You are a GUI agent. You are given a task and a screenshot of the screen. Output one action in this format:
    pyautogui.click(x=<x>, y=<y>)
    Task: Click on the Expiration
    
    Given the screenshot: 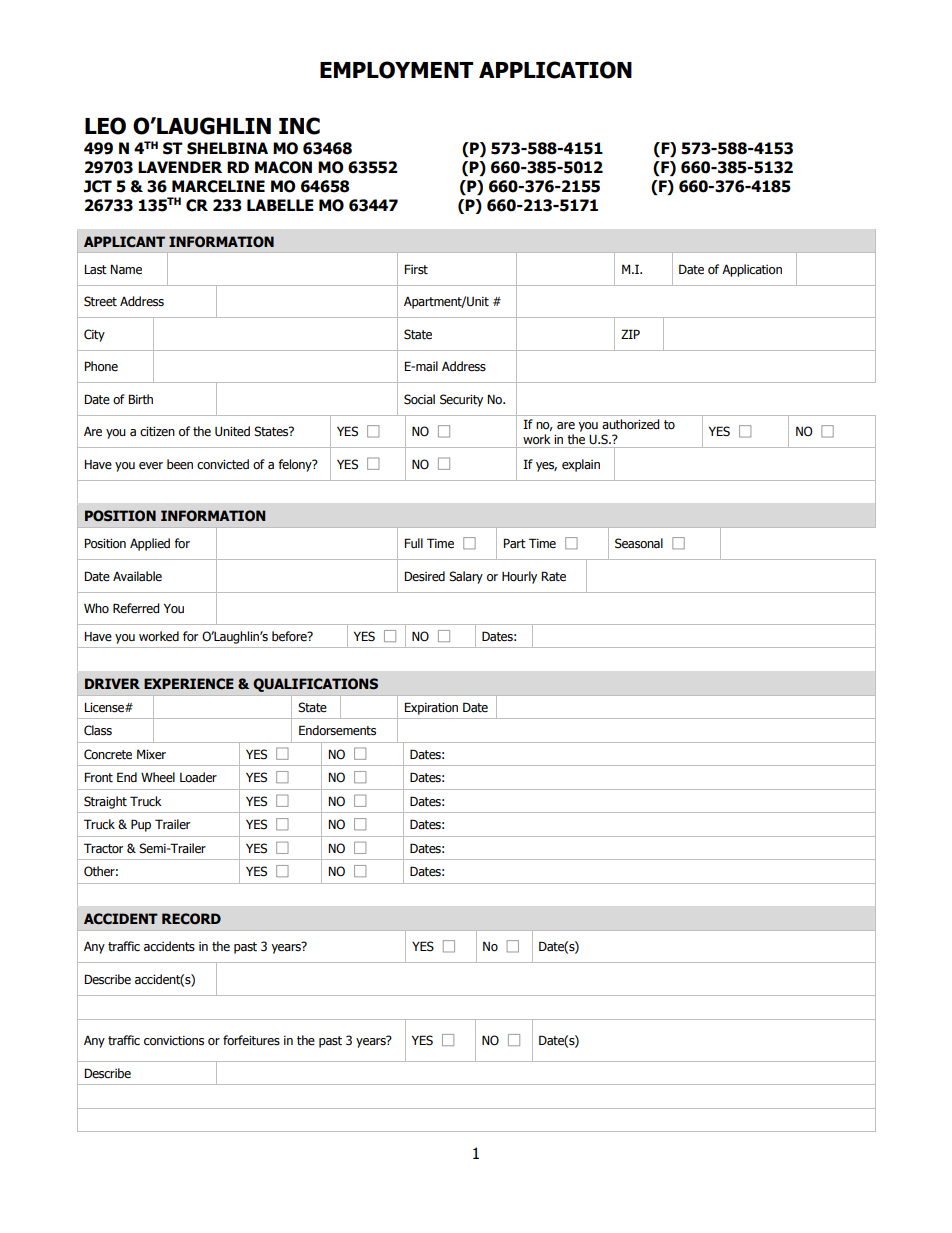 What is the action you would take?
    pyautogui.click(x=431, y=708)
